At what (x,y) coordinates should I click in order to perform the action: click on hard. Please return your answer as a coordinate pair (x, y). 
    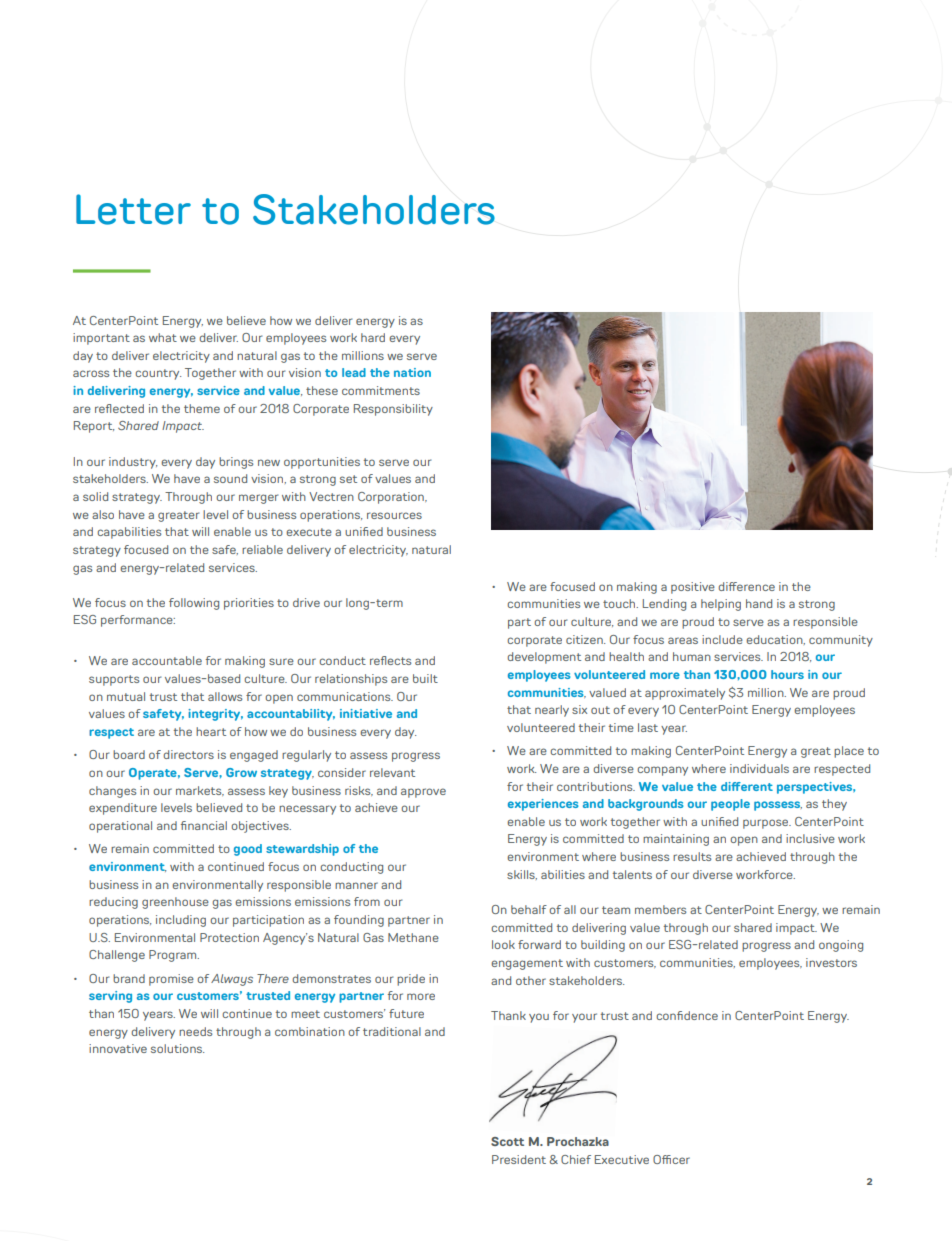
    Looking at the image, I should click on (373, 337).
